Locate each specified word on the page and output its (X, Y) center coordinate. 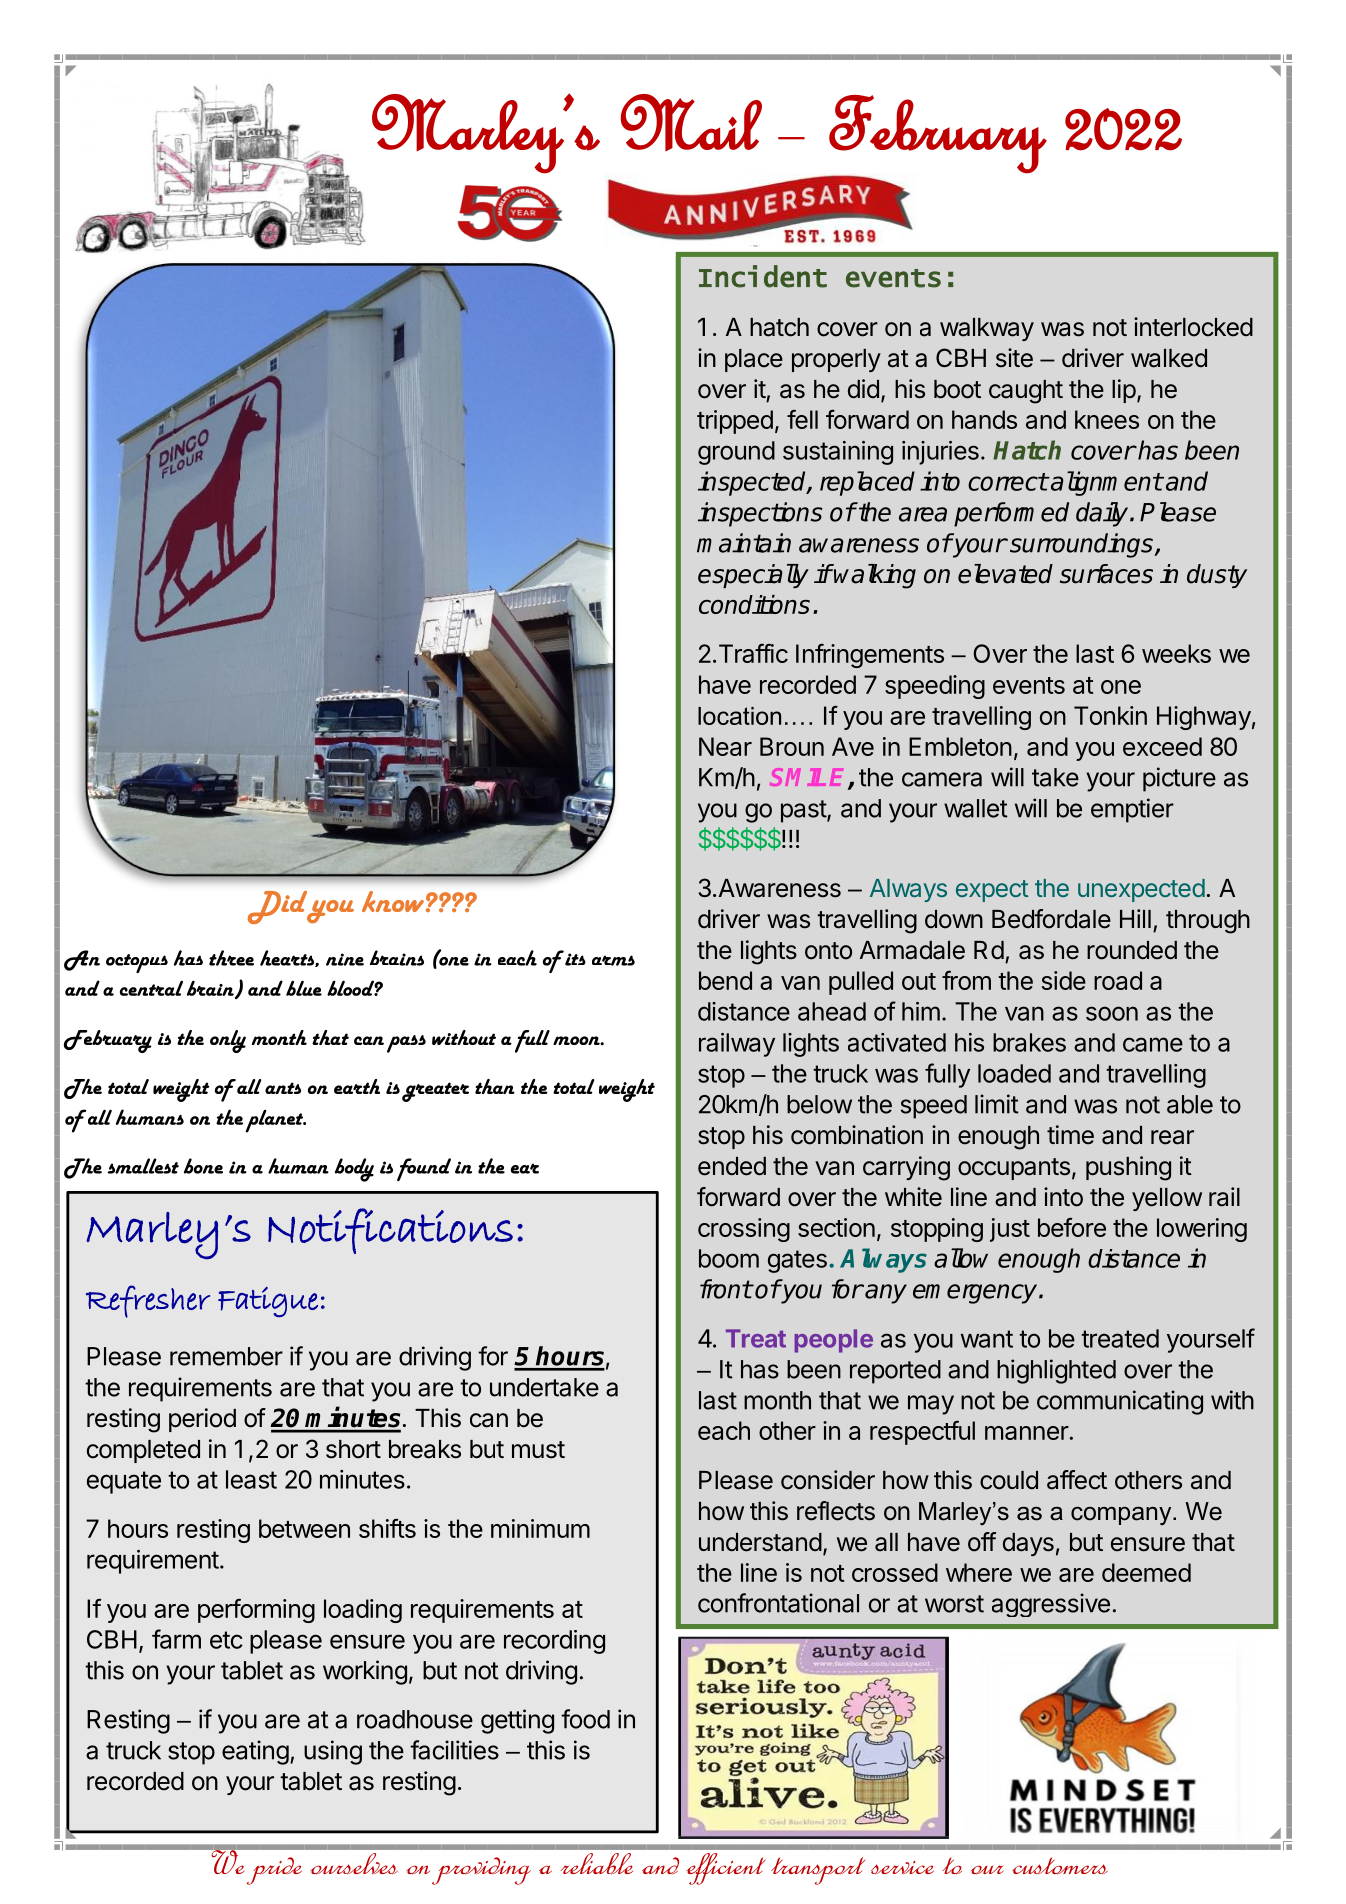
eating (255, 1752)
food (585, 1719)
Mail (691, 122)
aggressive (1051, 1605)
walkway (987, 329)
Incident (763, 276)
